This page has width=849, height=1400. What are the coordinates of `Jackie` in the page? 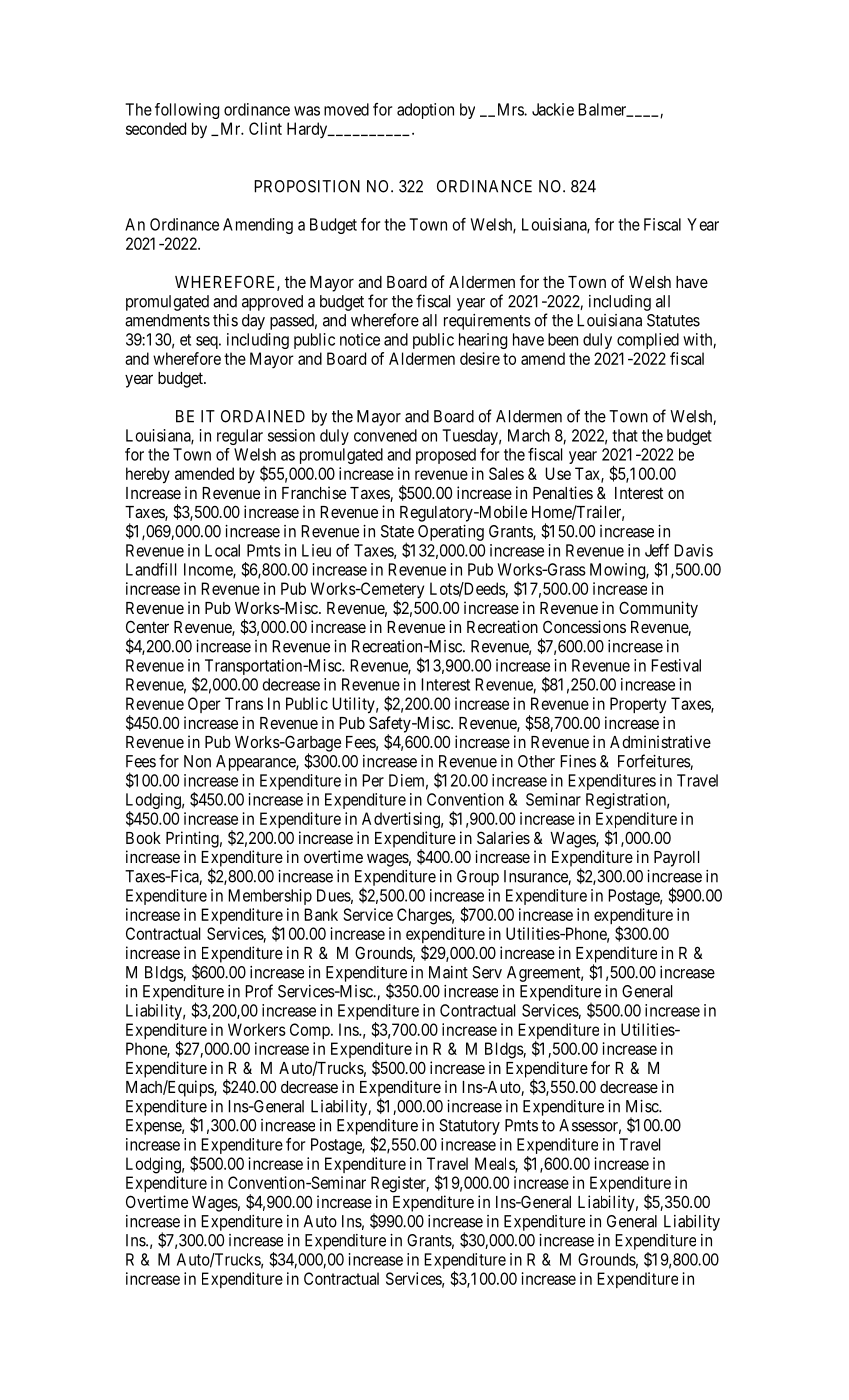 It's located at (553, 109).
